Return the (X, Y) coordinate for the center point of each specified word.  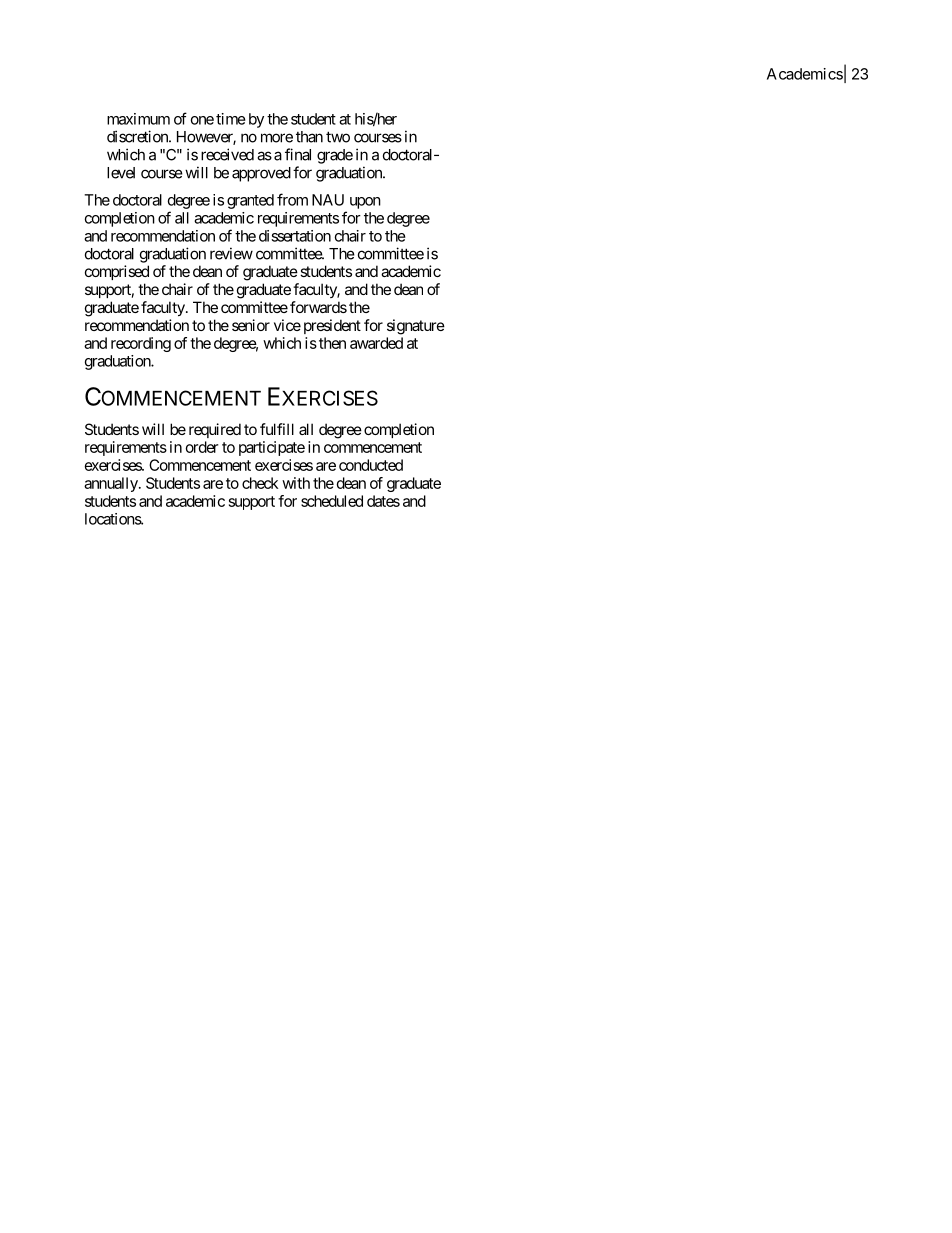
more (277, 138)
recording (141, 344)
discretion (138, 136)
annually (112, 484)
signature (416, 327)
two (338, 137)
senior (251, 325)
